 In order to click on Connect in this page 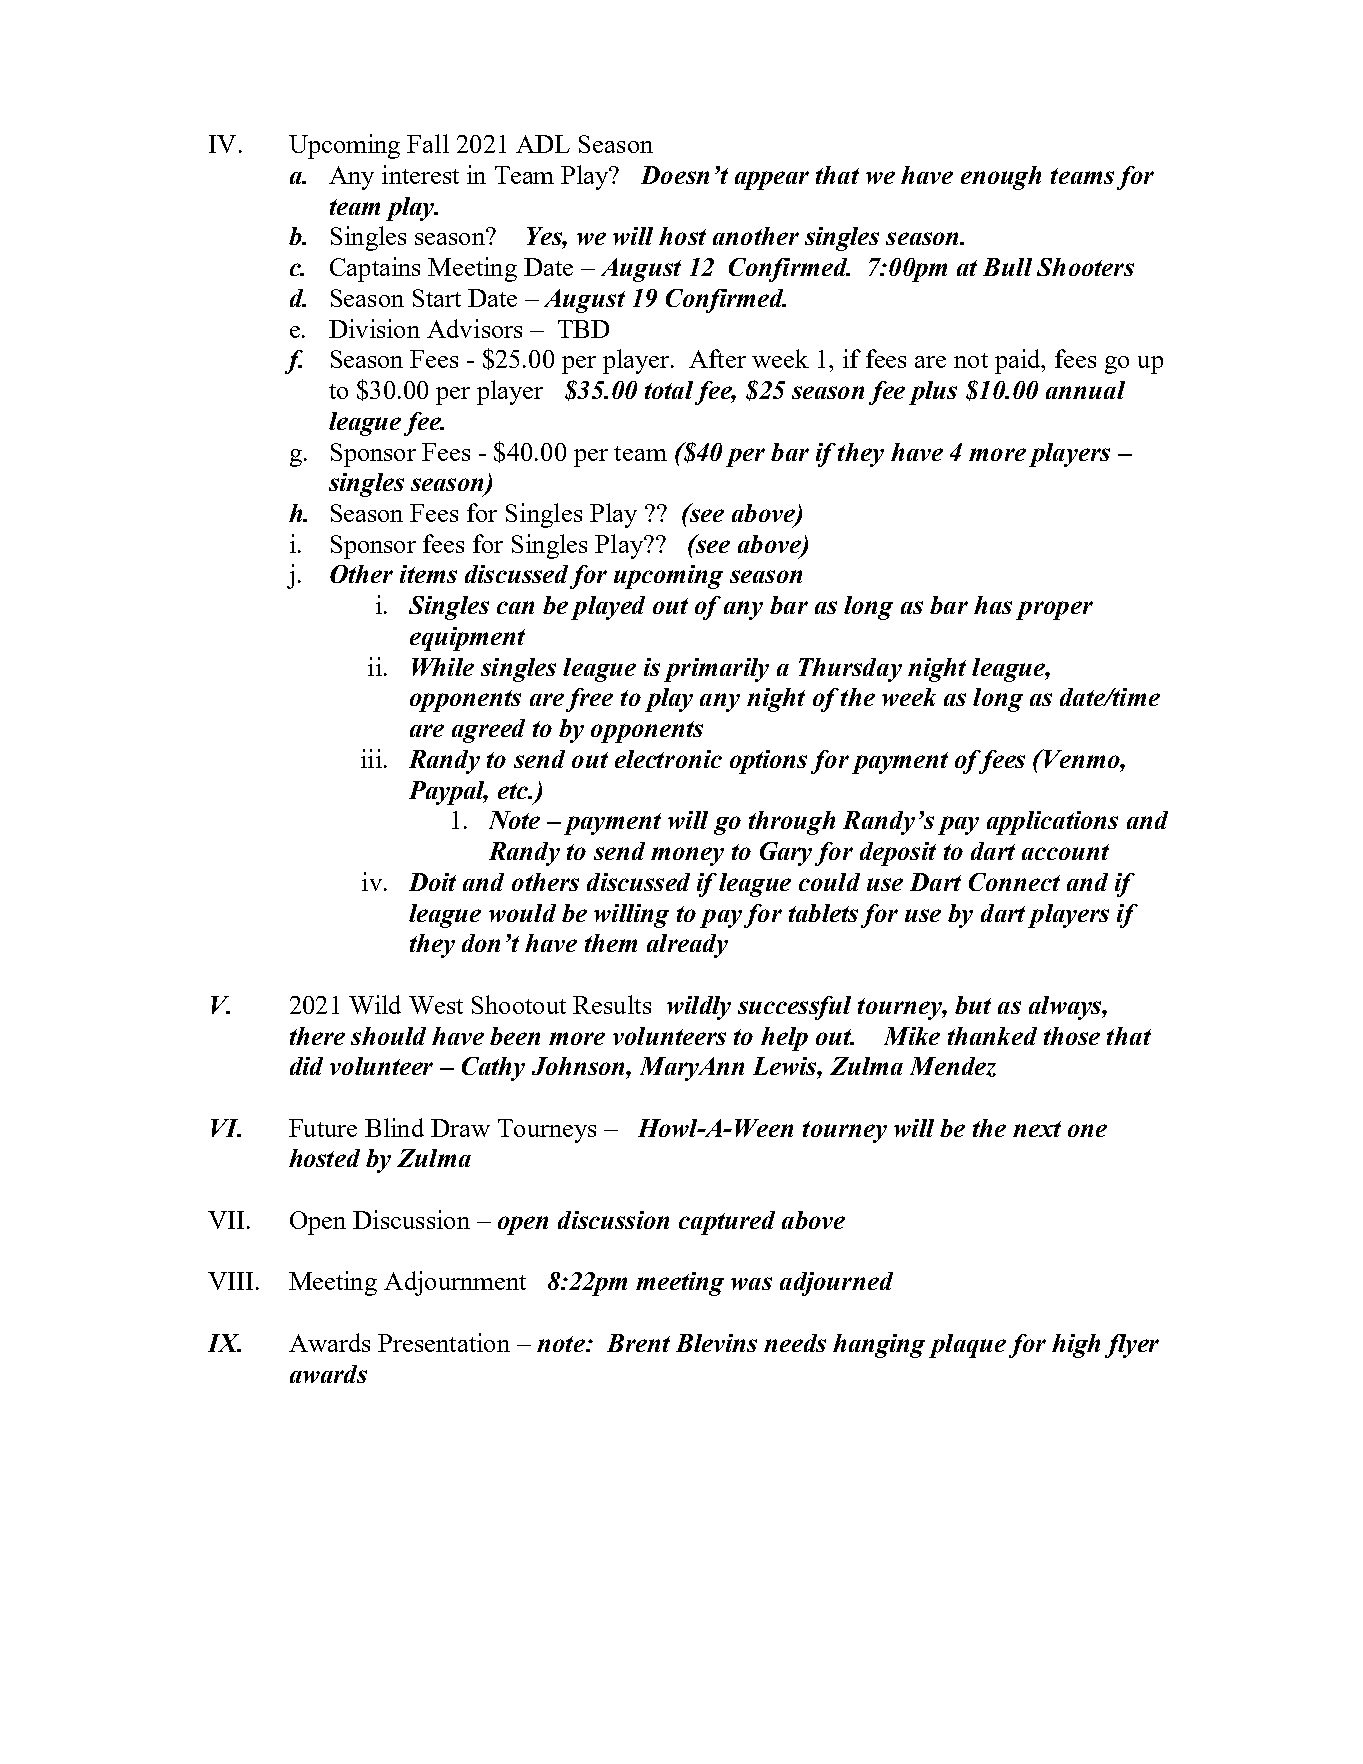, I will do `click(1014, 882)`.
